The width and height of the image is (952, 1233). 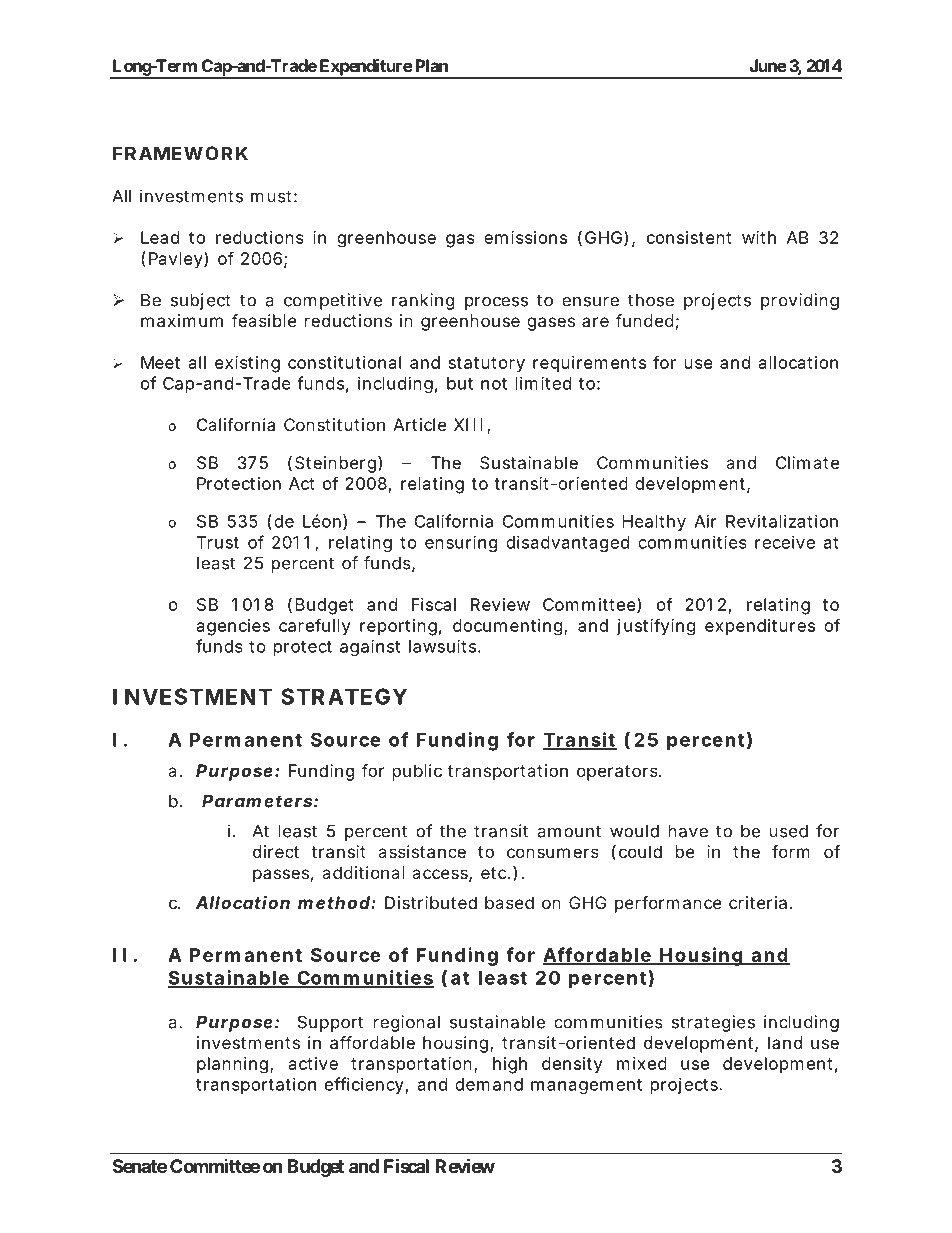 What do you see at coordinates (180, 153) in the image?
I see `FRAMEWORK` at bounding box center [180, 153].
